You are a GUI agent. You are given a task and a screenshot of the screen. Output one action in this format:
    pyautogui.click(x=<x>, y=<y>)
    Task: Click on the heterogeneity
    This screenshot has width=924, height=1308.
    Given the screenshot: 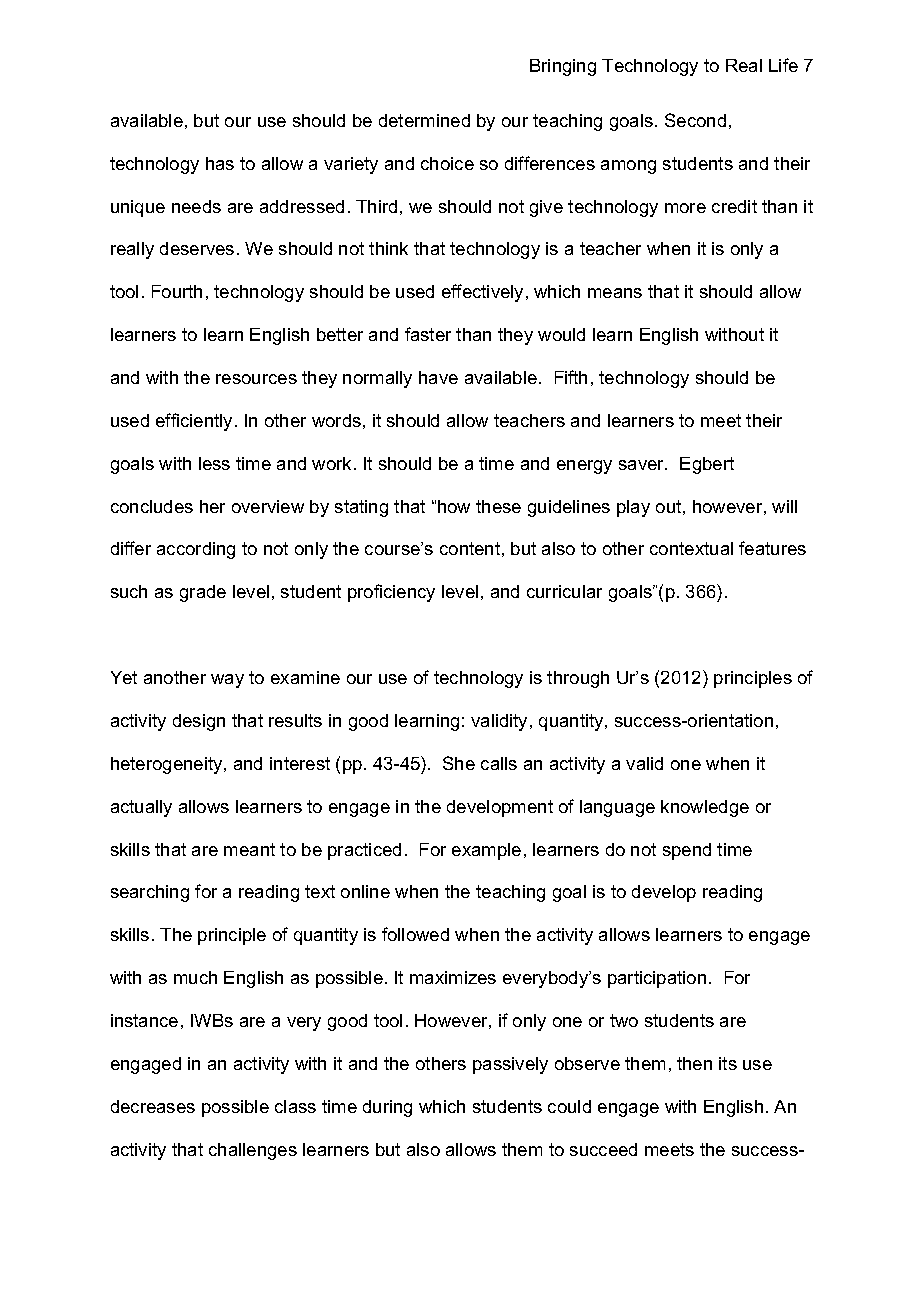 What is the action you would take?
    pyautogui.click(x=168, y=765)
